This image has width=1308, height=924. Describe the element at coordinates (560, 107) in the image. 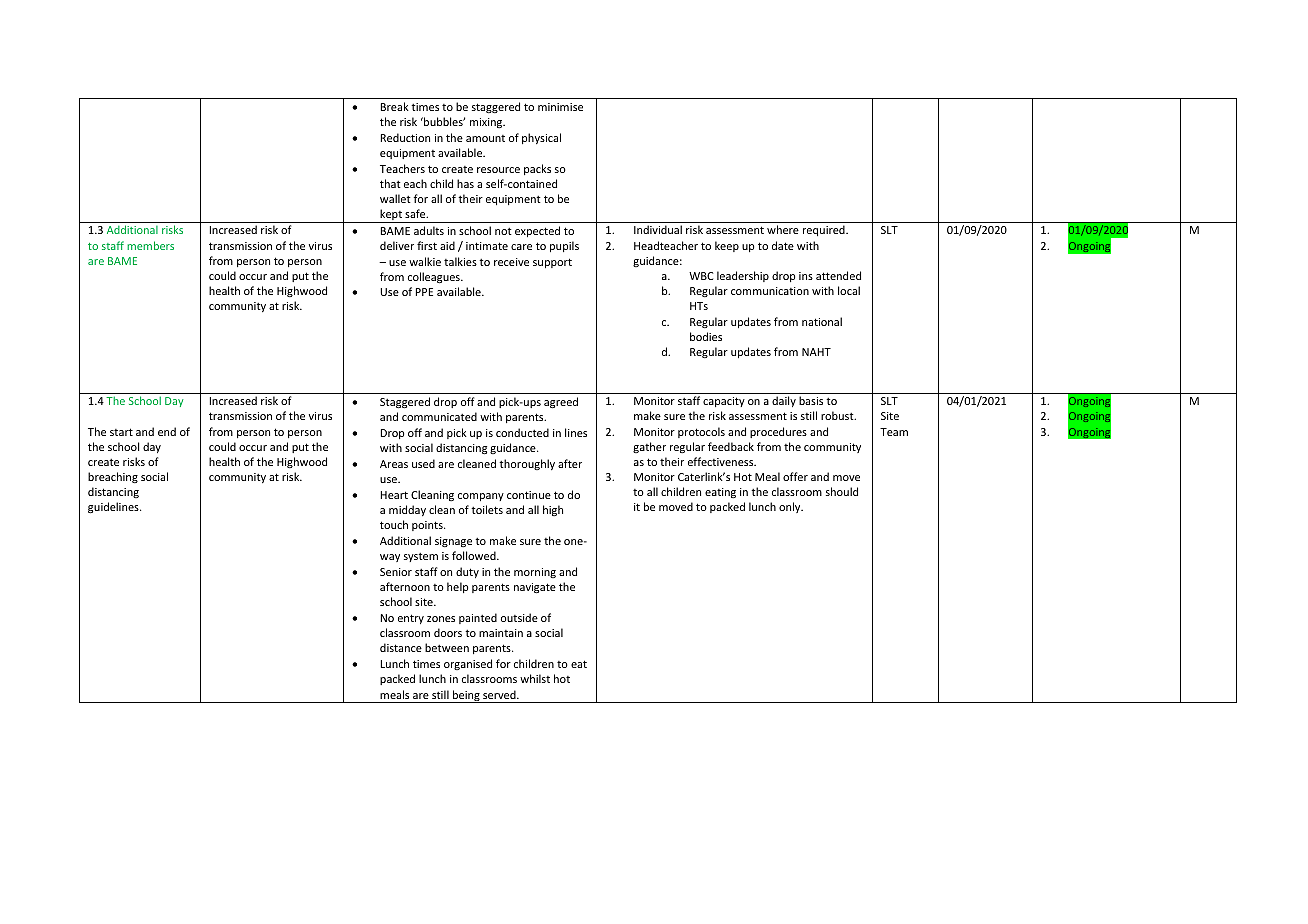

I see `minimise` at that location.
